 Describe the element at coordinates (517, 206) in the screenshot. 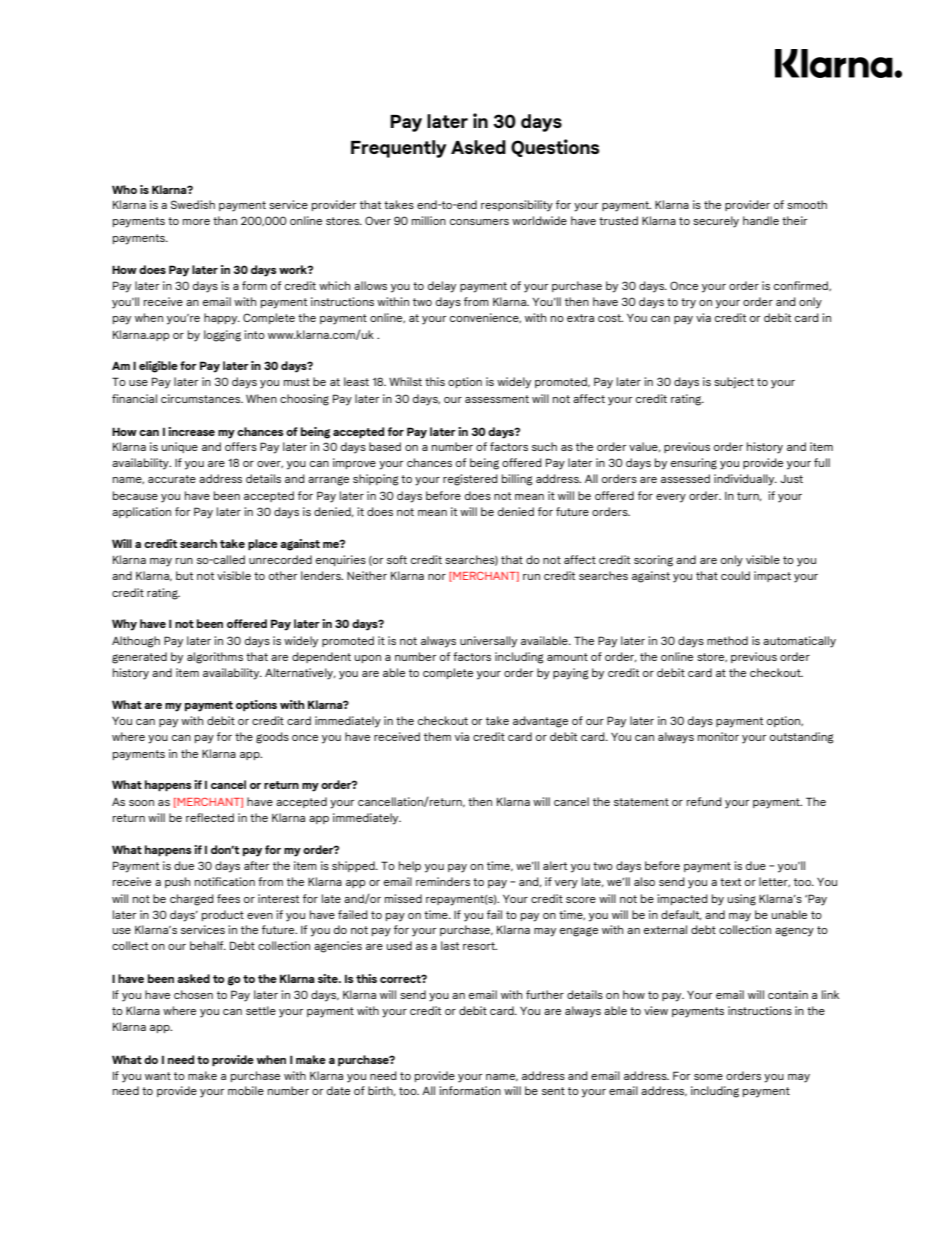

I see `responsibility` at that location.
